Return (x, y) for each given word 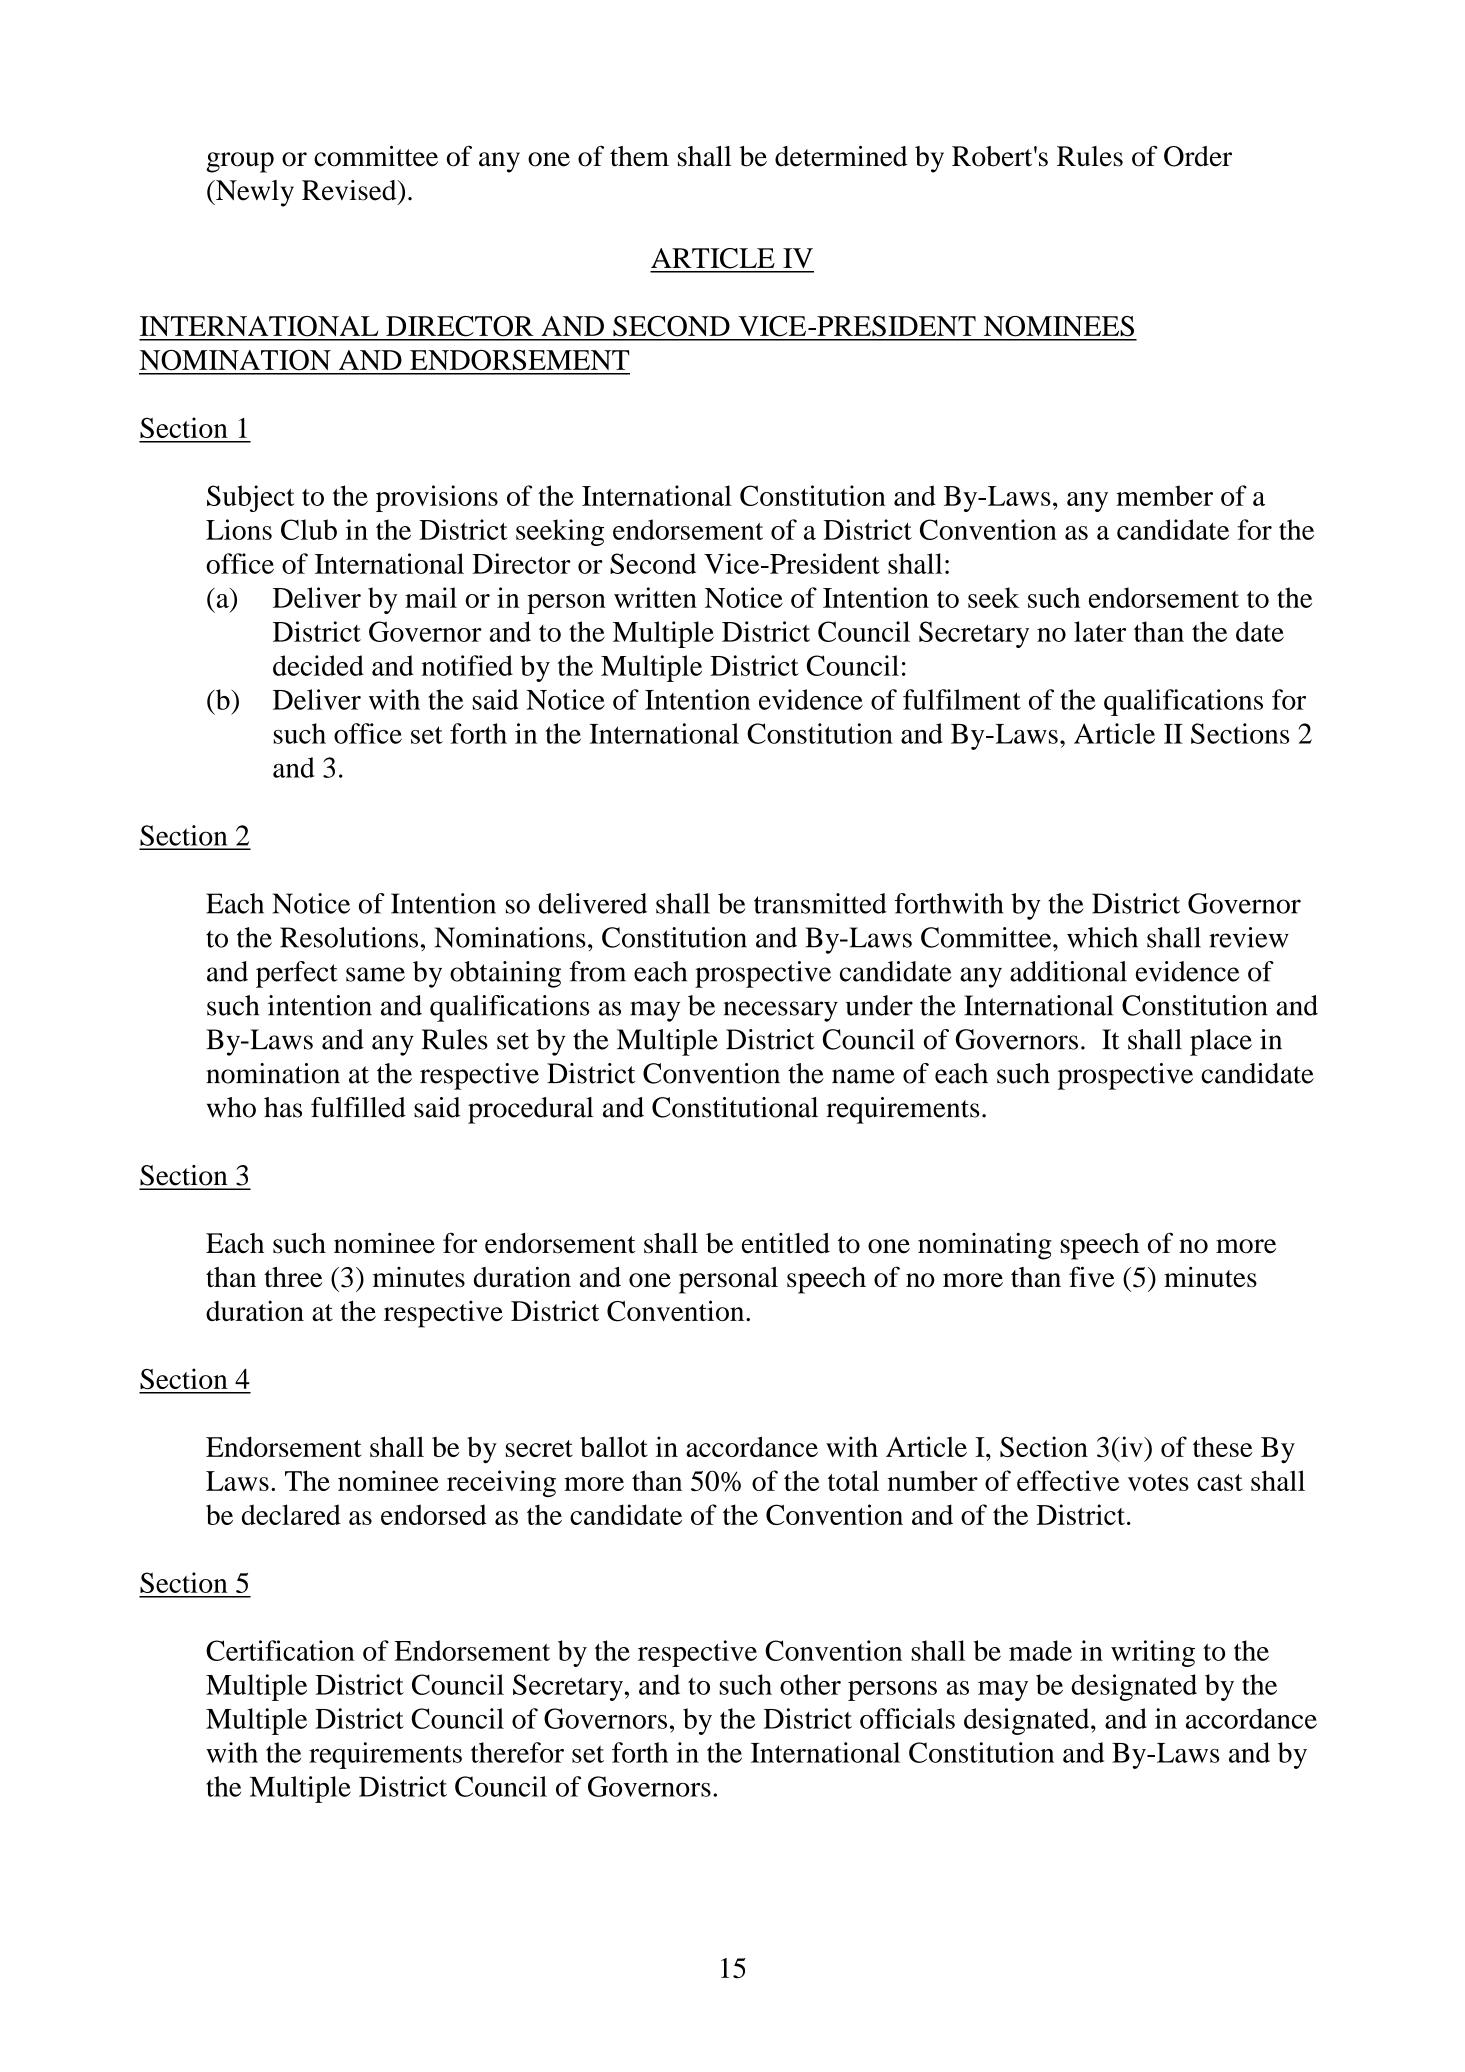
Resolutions (349, 937)
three (293, 1277)
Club (309, 529)
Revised (350, 190)
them (639, 156)
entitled (786, 1243)
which (1102, 937)
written (655, 597)
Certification (280, 1650)
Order (1198, 156)
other (810, 1684)
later (1100, 631)
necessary (780, 1011)
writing (1153, 1653)
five (1092, 1276)
